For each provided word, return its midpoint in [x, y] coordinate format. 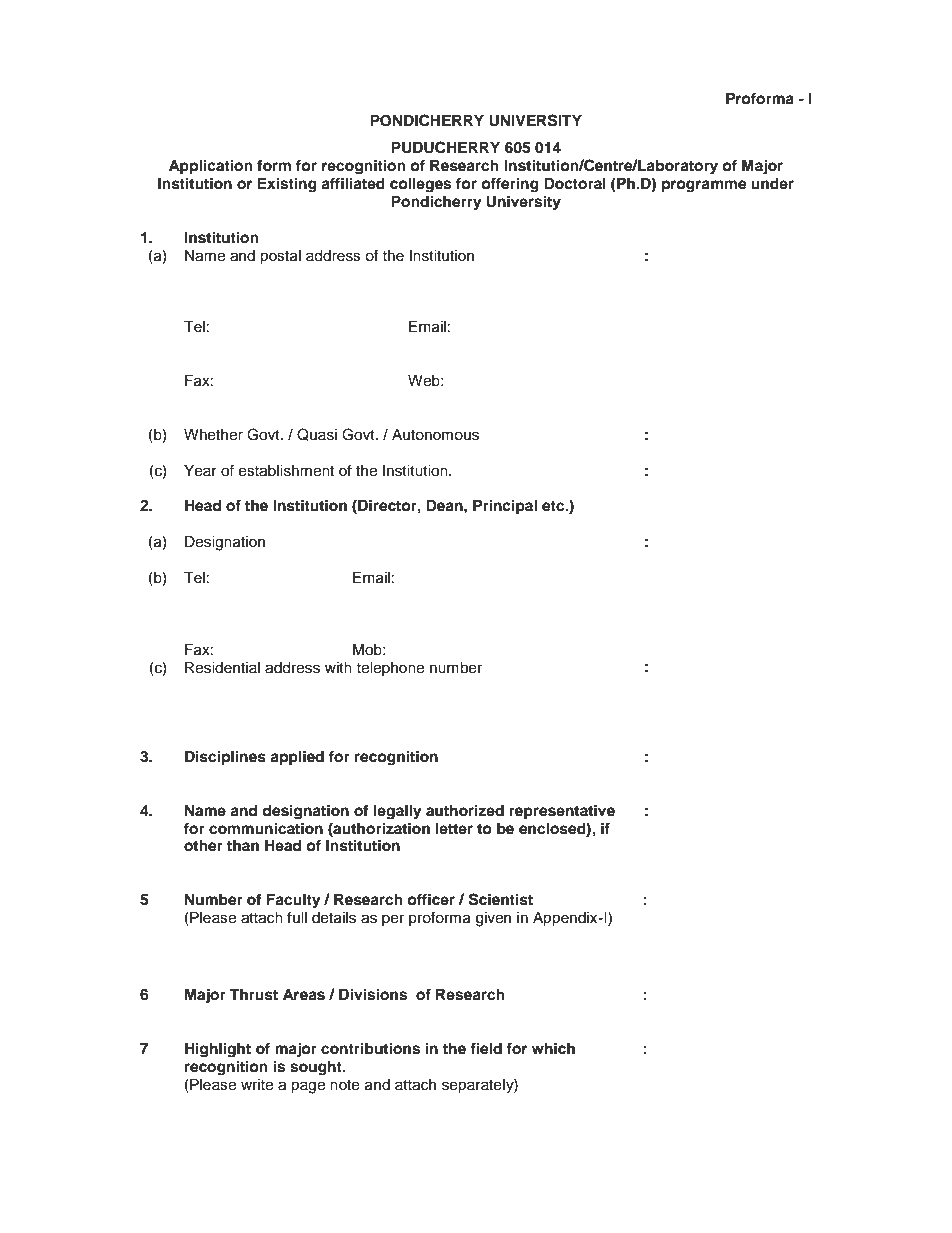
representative [562, 812]
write [257, 1085]
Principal [505, 507]
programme [704, 186]
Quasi [317, 434]
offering [510, 185]
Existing [287, 185]
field [486, 1048]
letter [454, 828]
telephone [390, 669]
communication [266, 828]
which [553, 1048]
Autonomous [435, 435]
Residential [222, 668]
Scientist [501, 899]
